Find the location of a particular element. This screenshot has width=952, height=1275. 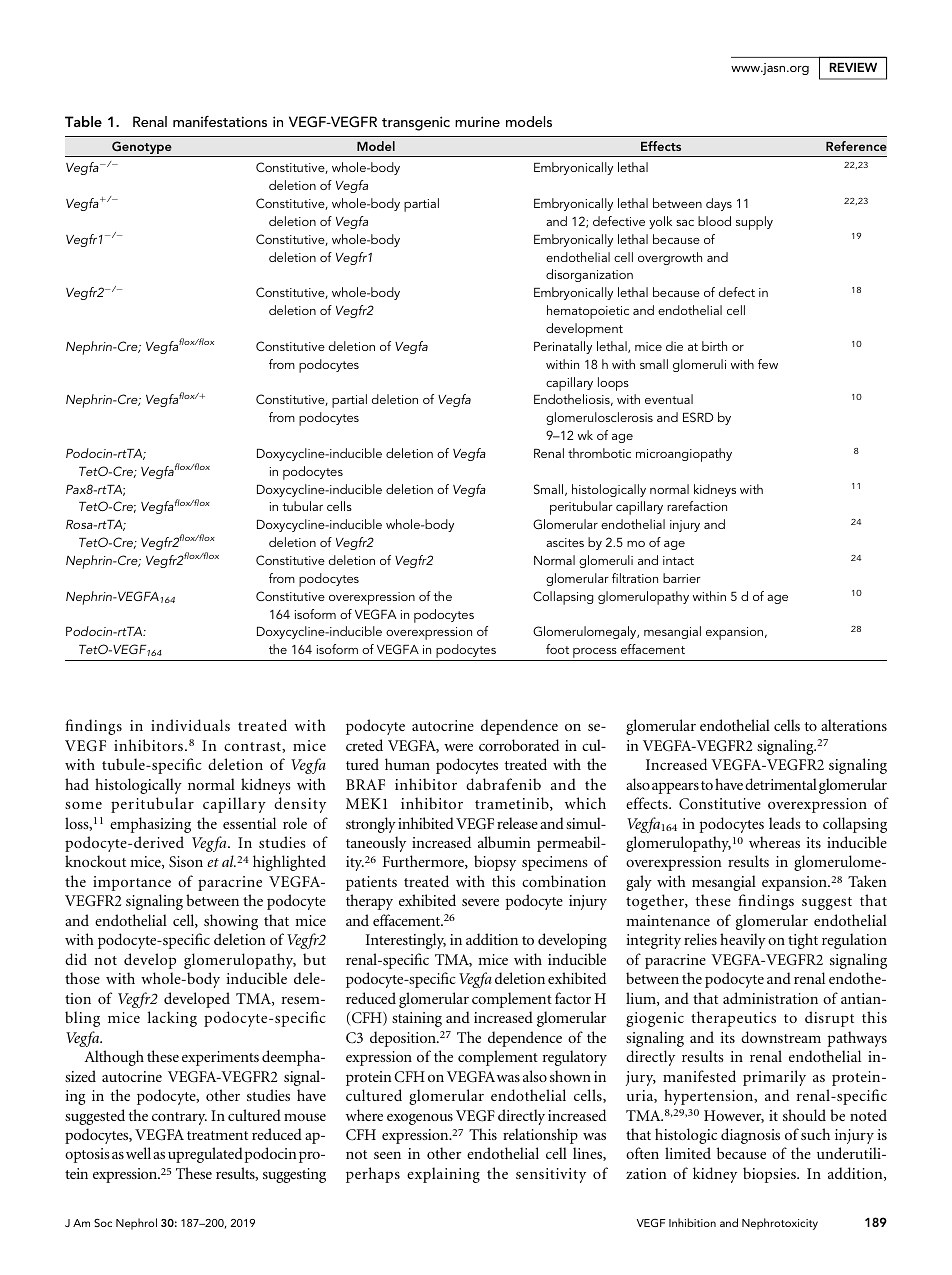

showing is located at coordinates (231, 922).
